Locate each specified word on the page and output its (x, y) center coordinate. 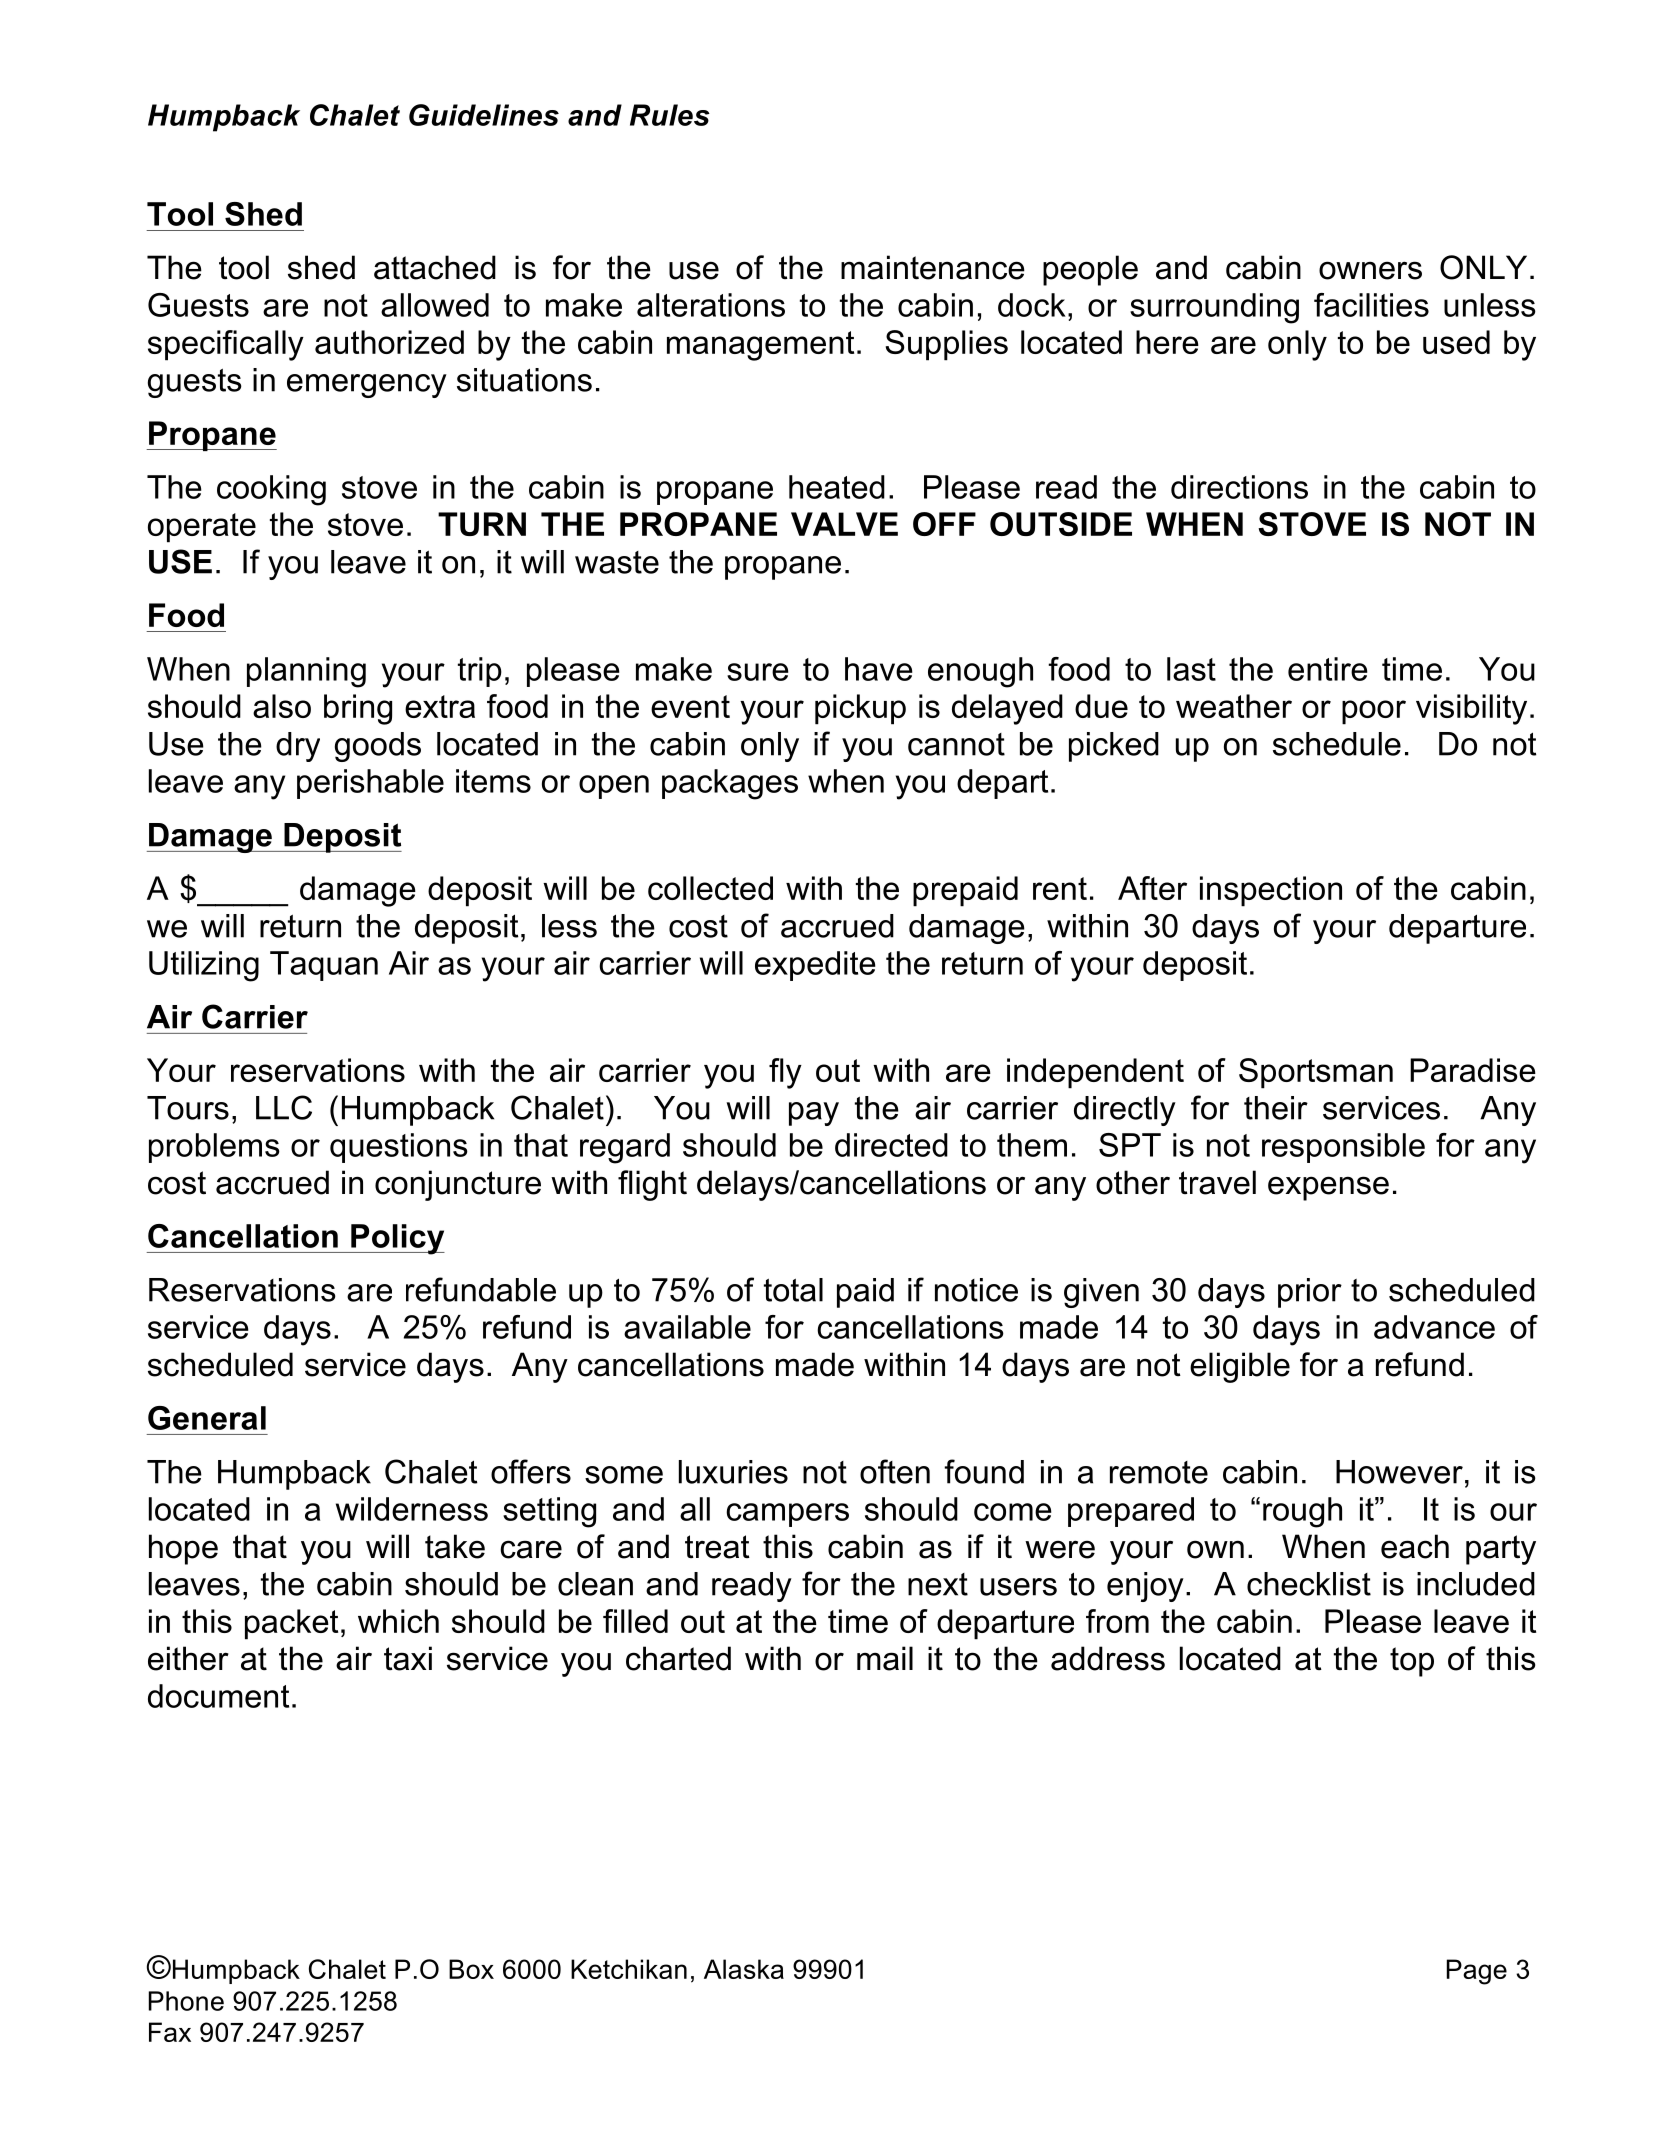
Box (471, 1969)
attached (435, 267)
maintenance (933, 267)
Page (1477, 1972)
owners (1370, 270)
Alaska (744, 1969)
